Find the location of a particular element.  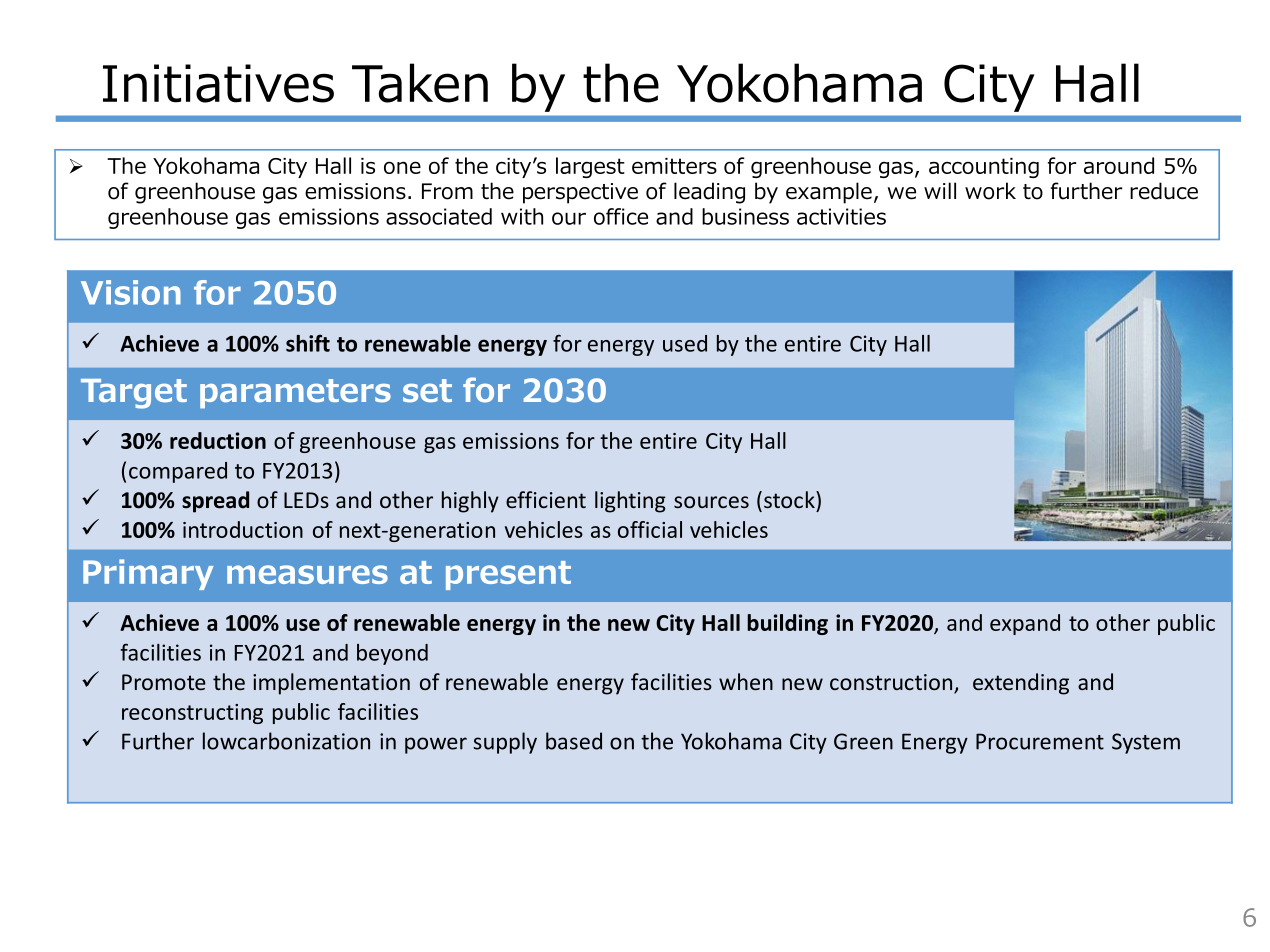

Initiatives is located at coordinates (218, 83).
